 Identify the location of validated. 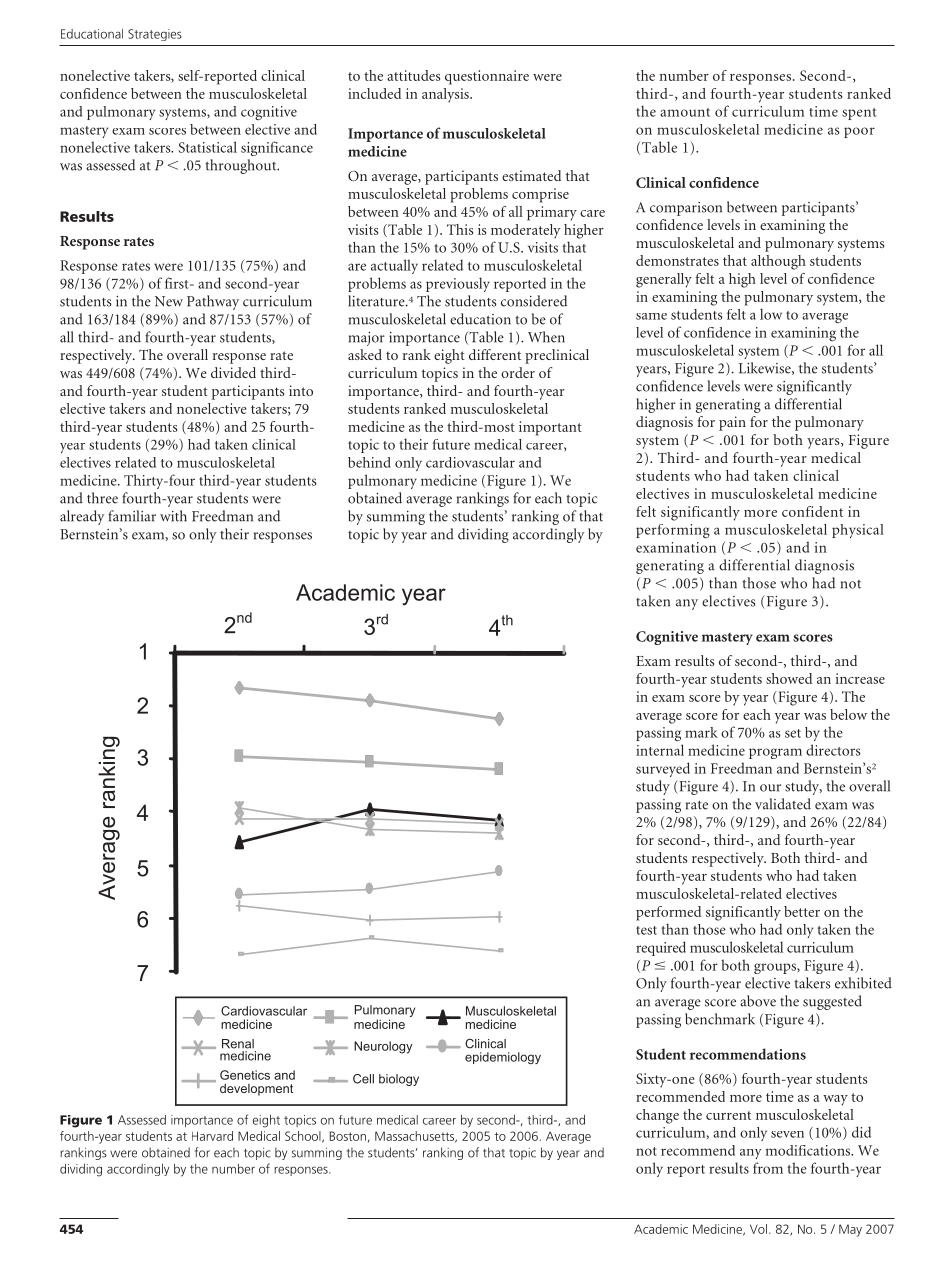
(783, 804).
